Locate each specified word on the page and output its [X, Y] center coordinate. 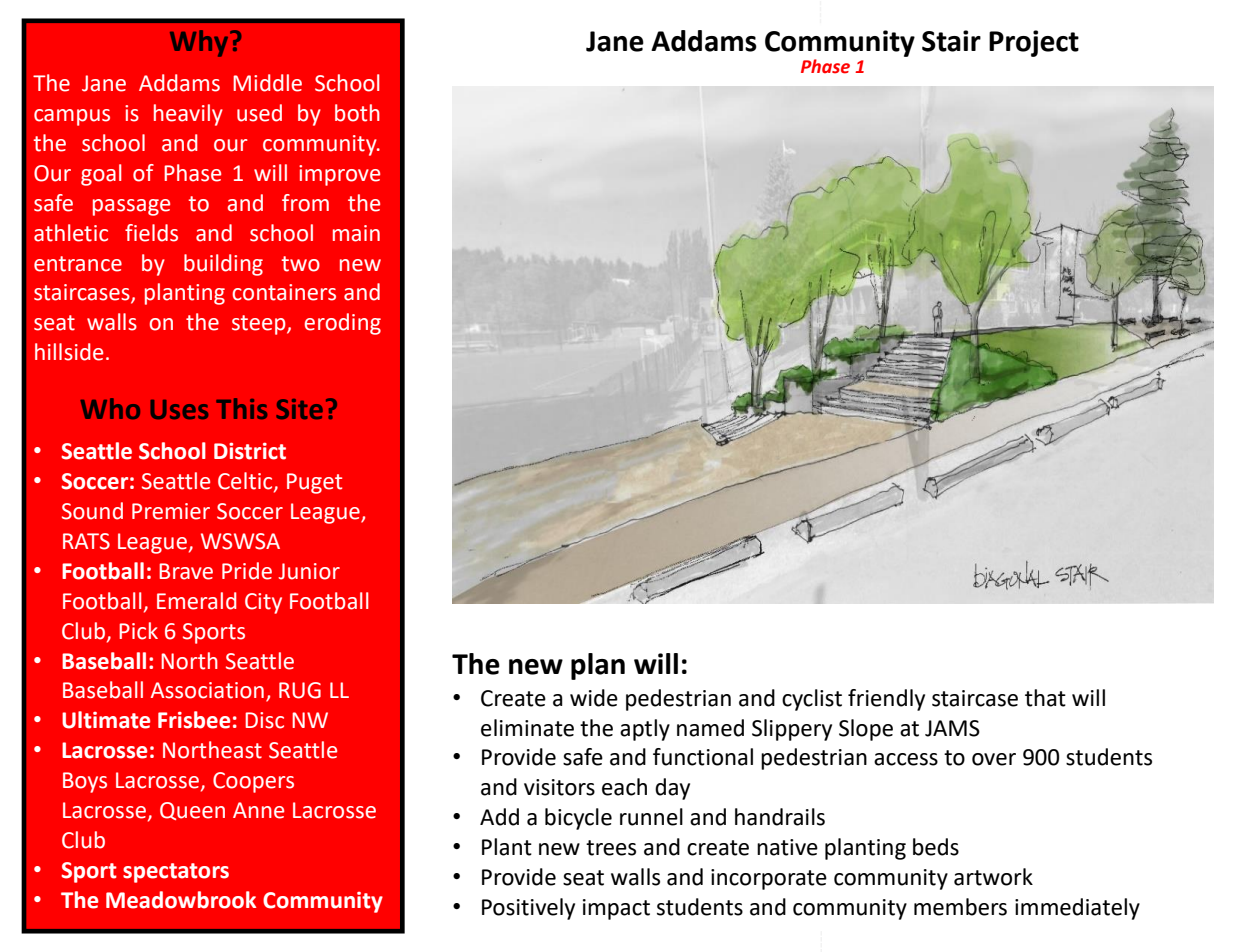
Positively [528, 909]
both [357, 113]
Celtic [246, 482]
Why [200, 43]
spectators [176, 873]
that [1045, 698]
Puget [314, 483]
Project [1034, 43]
